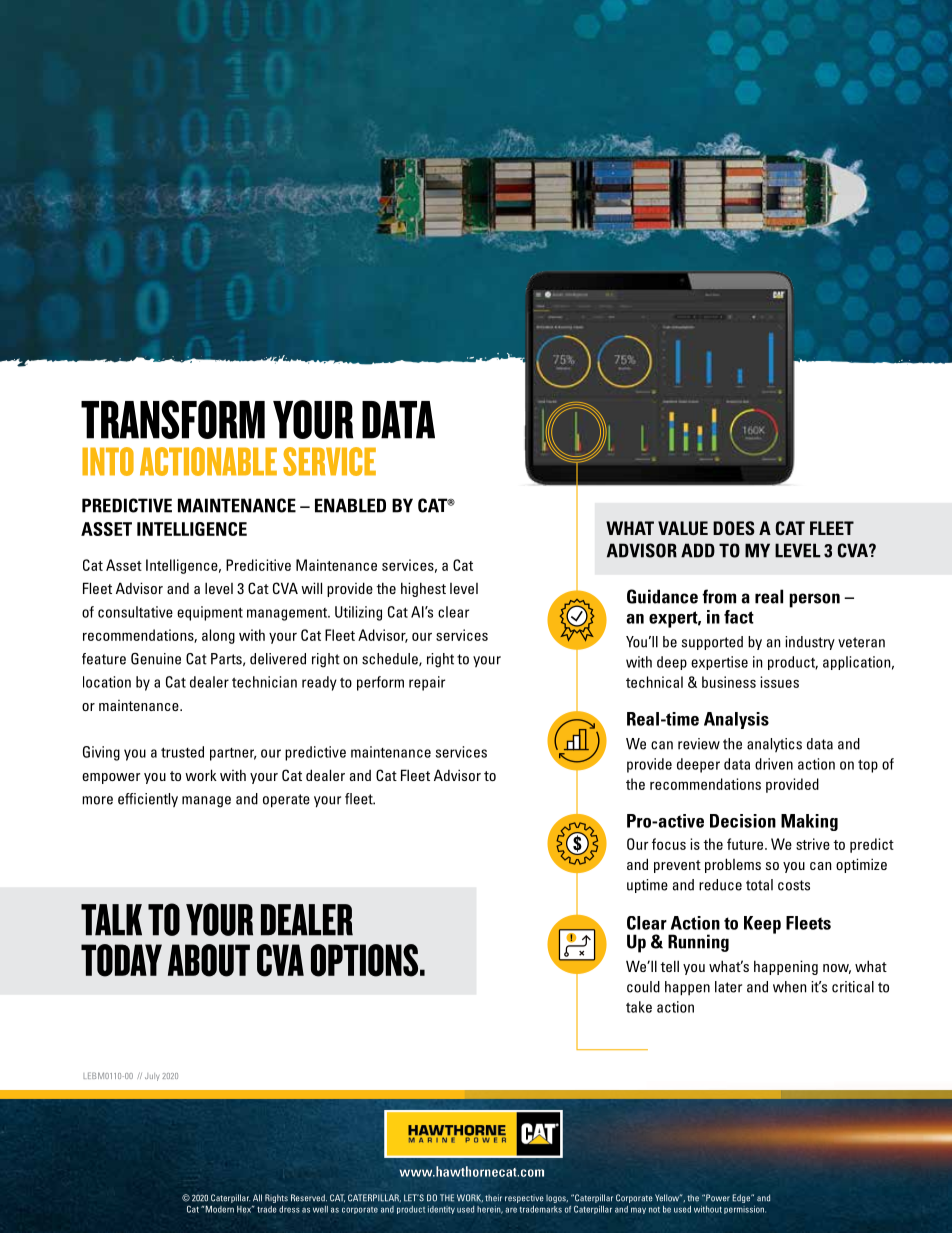 This image has height=1233, width=952. I want to click on efficiently, so click(148, 800).
